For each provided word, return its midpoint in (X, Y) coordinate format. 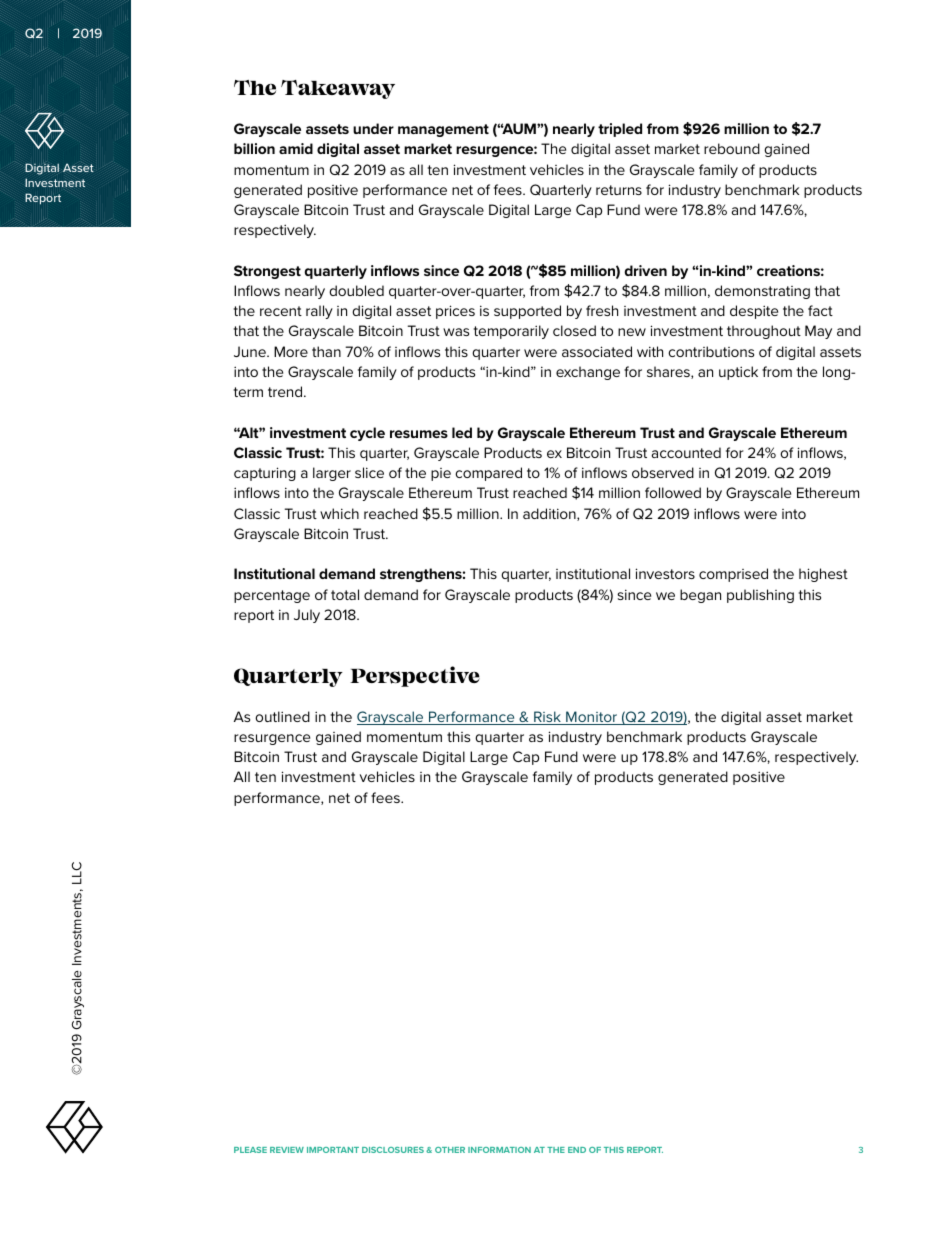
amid (296, 148)
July (307, 616)
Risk (547, 718)
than (326, 351)
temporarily (511, 332)
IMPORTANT (333, 1150)
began (700, 596)
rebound (732, 148)
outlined (282, 716)
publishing (760, 596)
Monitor (592, 718)
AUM (519, 128)
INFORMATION (499, 1150)
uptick (738, 373)
